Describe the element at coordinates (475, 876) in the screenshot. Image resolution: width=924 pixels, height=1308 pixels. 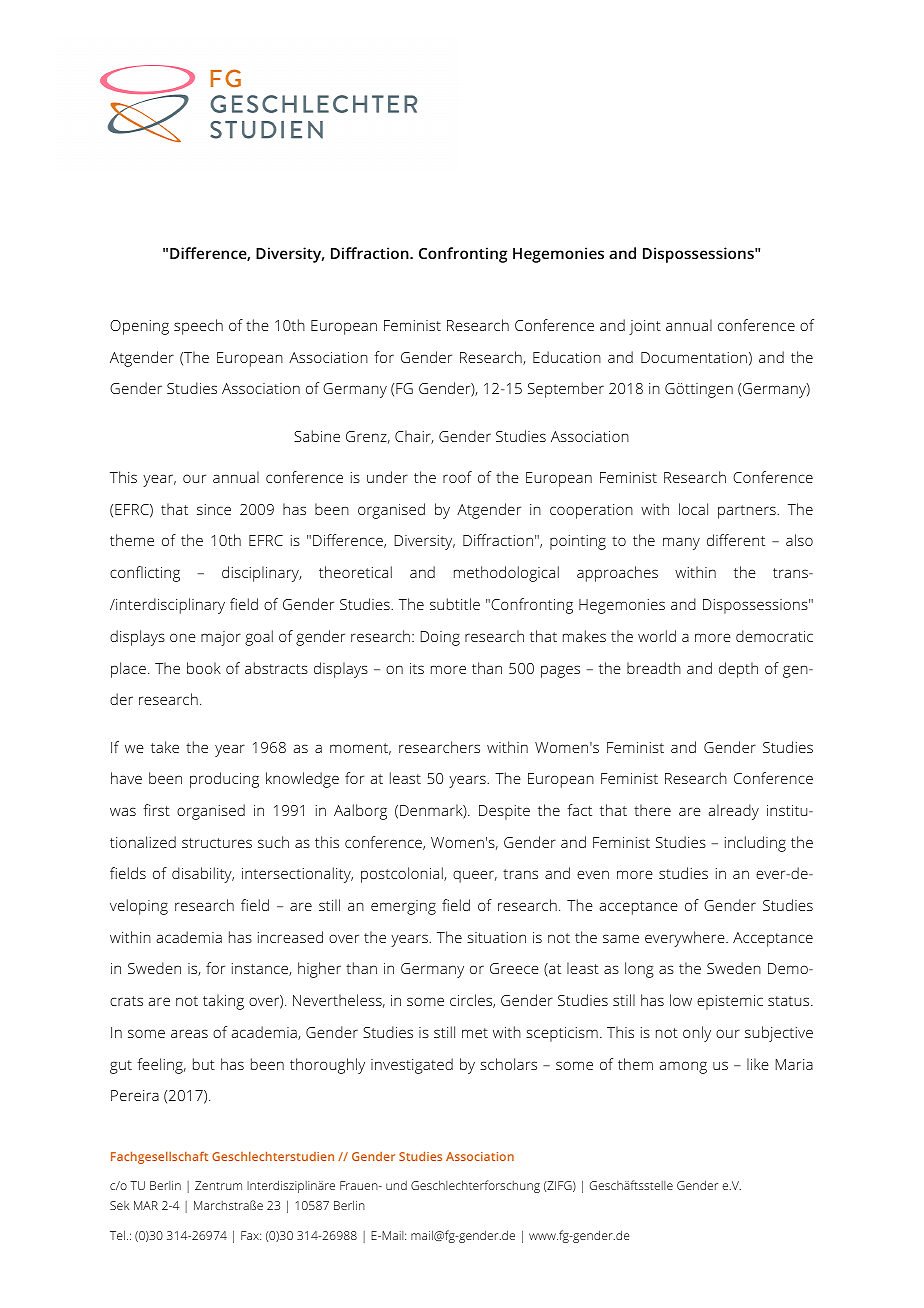
I see `queer` at that location.
